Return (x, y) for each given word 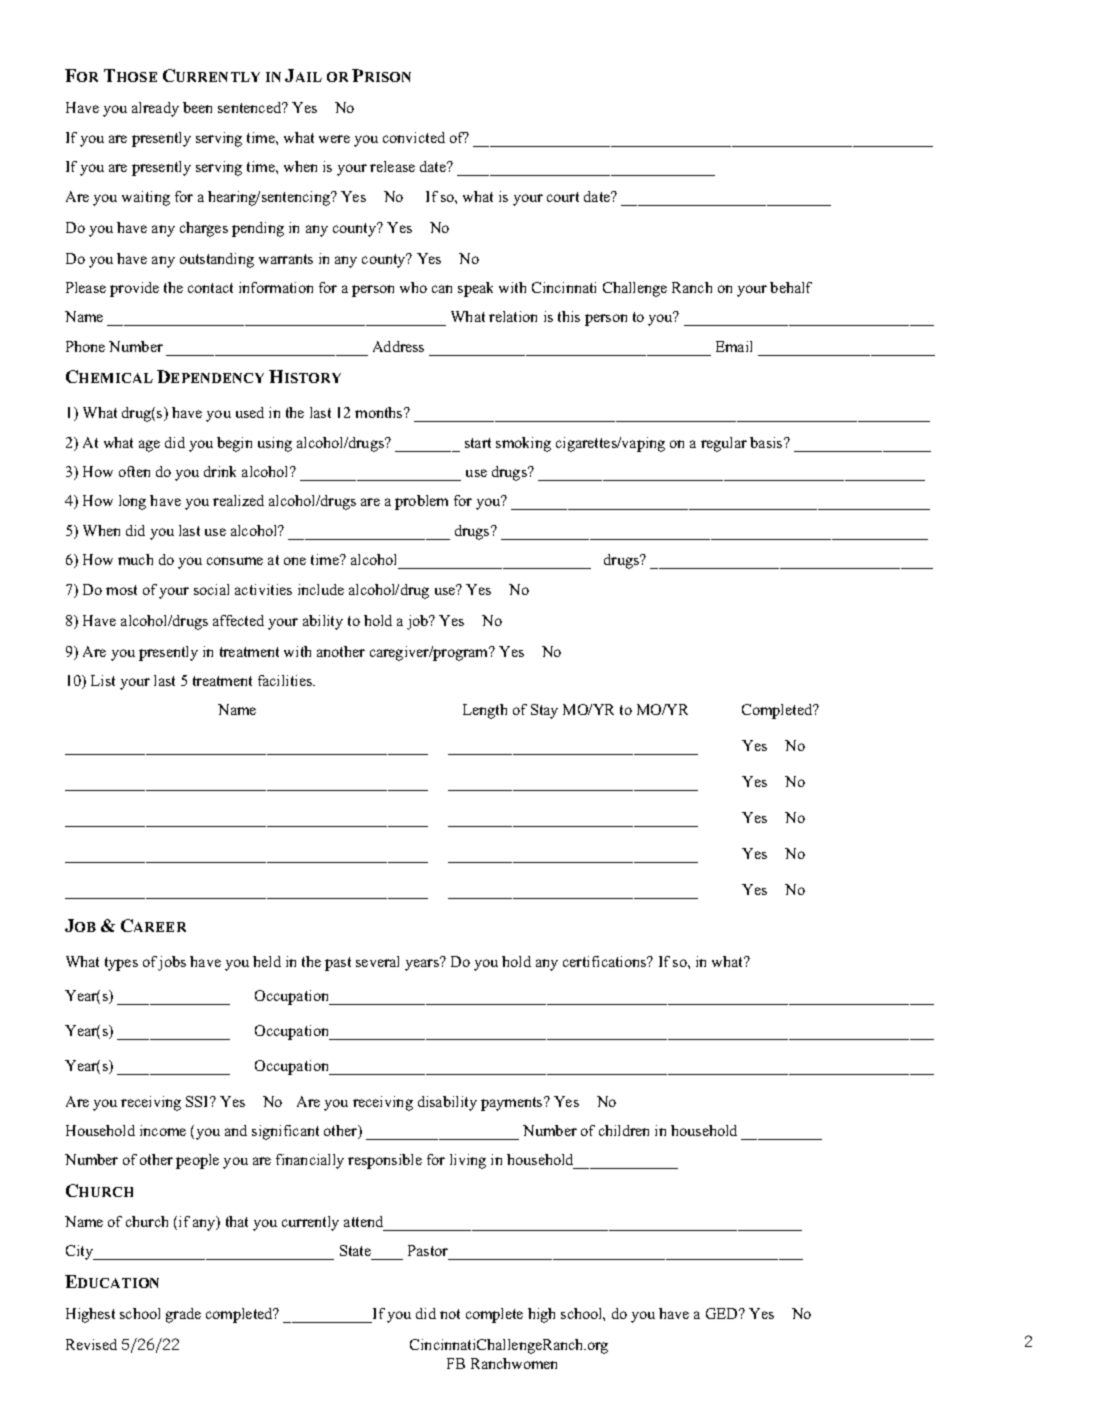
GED (723, 1313)
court (563, 197)
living (468, 1161)
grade (183, 1315)
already (155, 109)
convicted (414, 137)
